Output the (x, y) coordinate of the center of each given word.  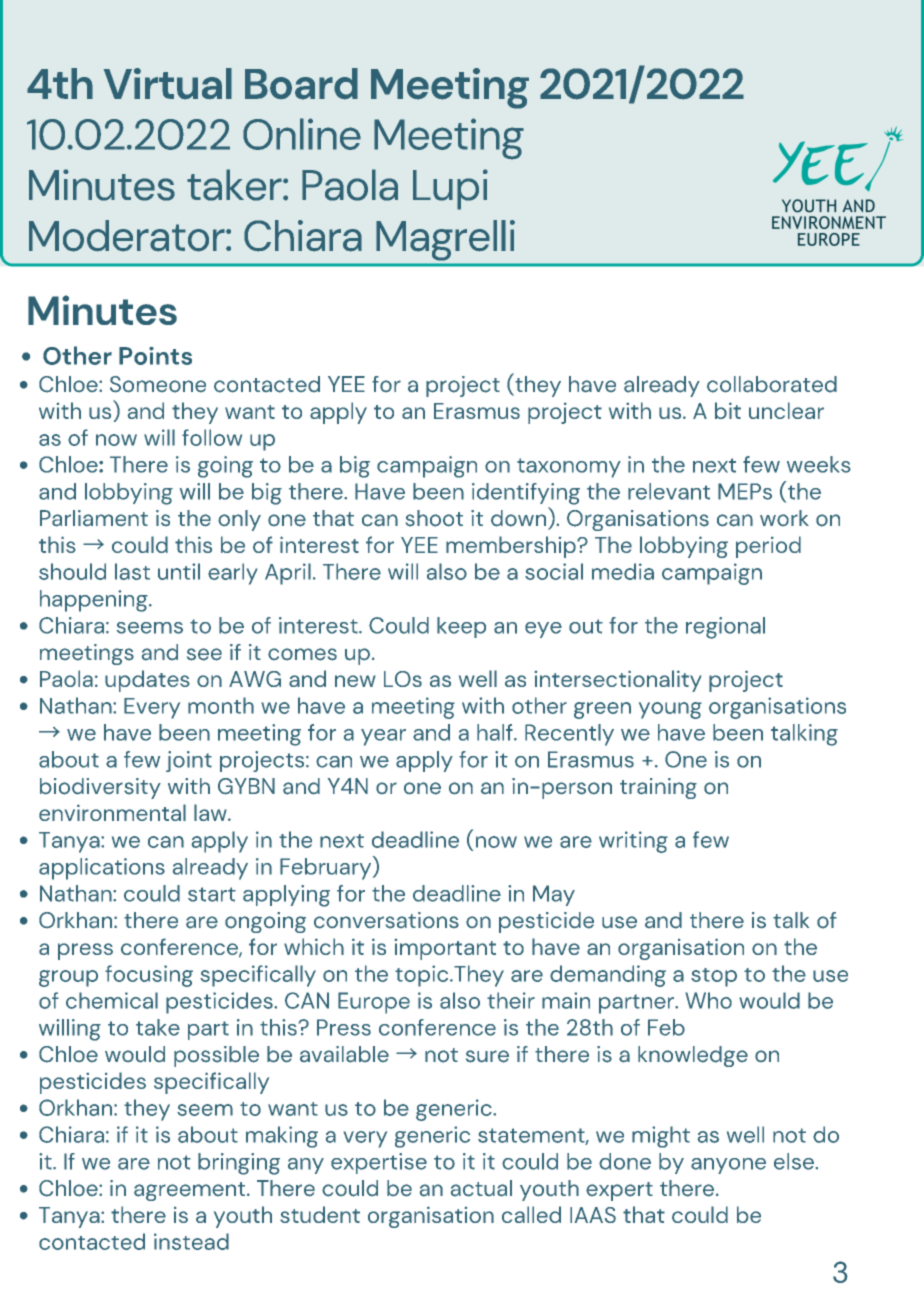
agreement (191, 1191)
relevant (669, 491)
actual (481, 1188)
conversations (386, 920)
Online (302, 134)
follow (212, 437)
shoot (434, 518)
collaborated (772, 384)
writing (633, 842)
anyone (728, 1166)
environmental (112, 812)
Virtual (168, 84)
